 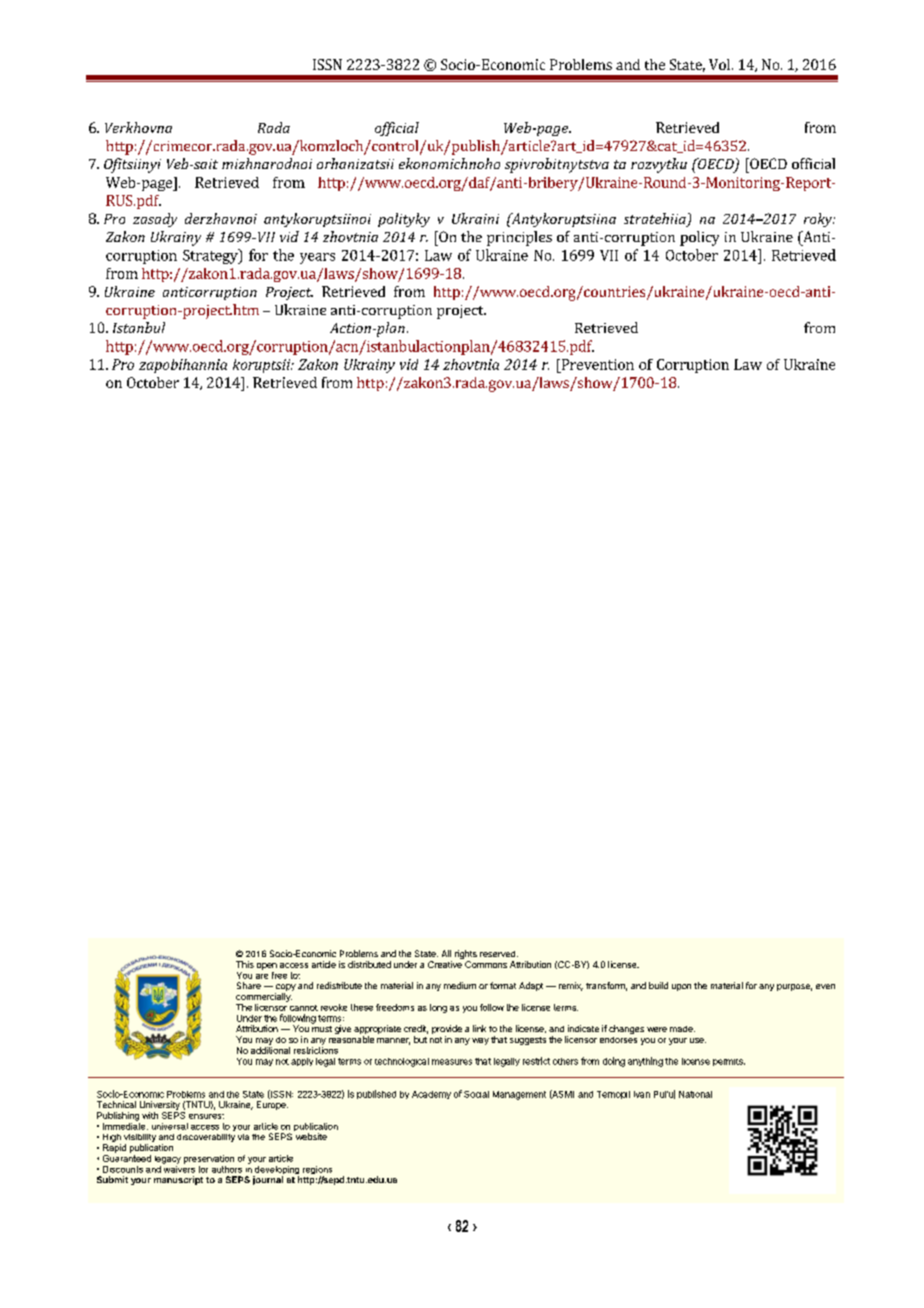 What do you see at coordinates (486, 964) in the screenshot?
I see `Commons` at bounding box center [486, 964].
